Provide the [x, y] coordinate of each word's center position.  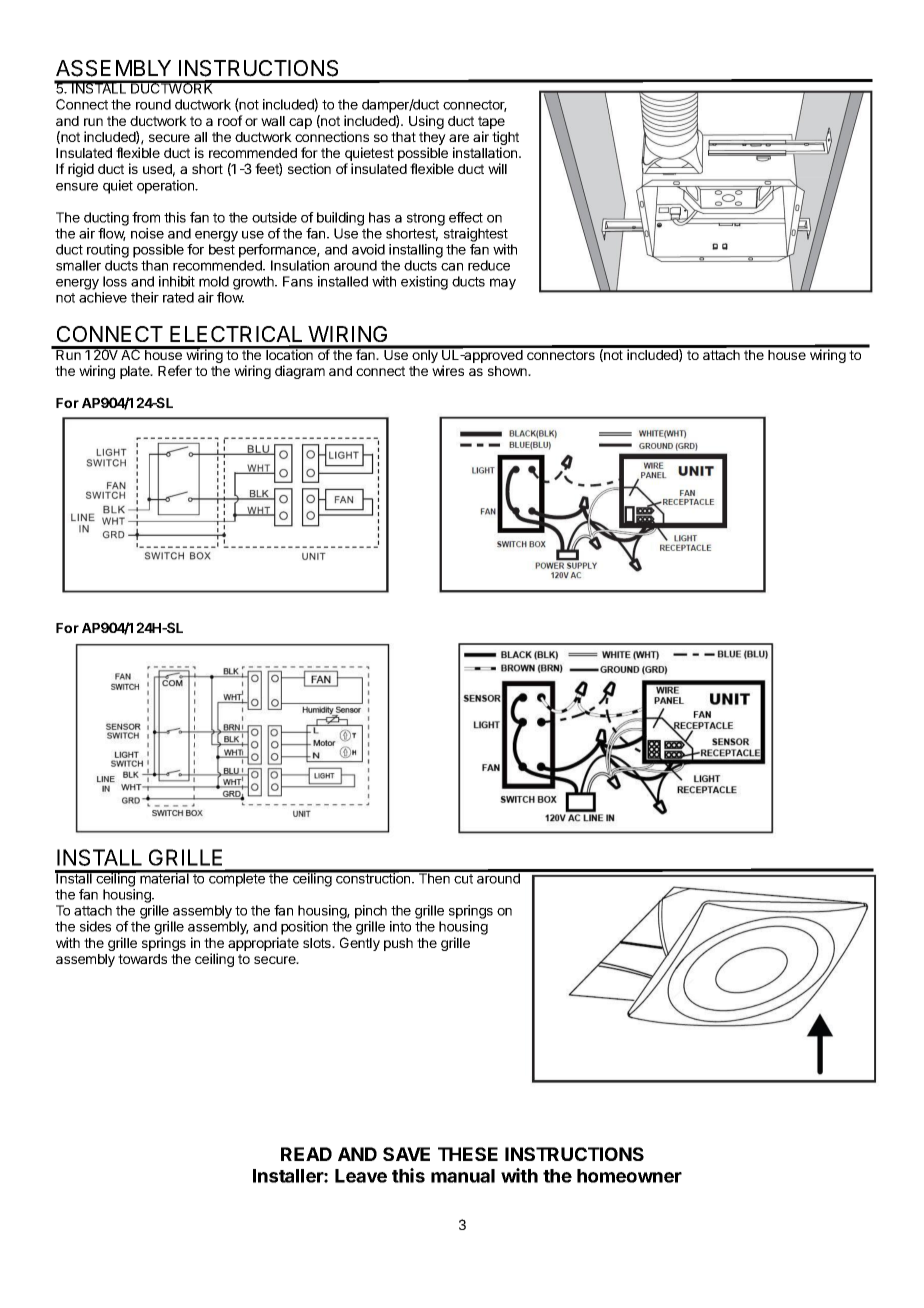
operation [166, 187]
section [309, 168]
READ [306, 1154]
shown [508, 371]
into [400, 926]
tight [505, 139]
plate [136, 372]
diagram [300, 372]
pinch [371, 912]
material [164, 877]
